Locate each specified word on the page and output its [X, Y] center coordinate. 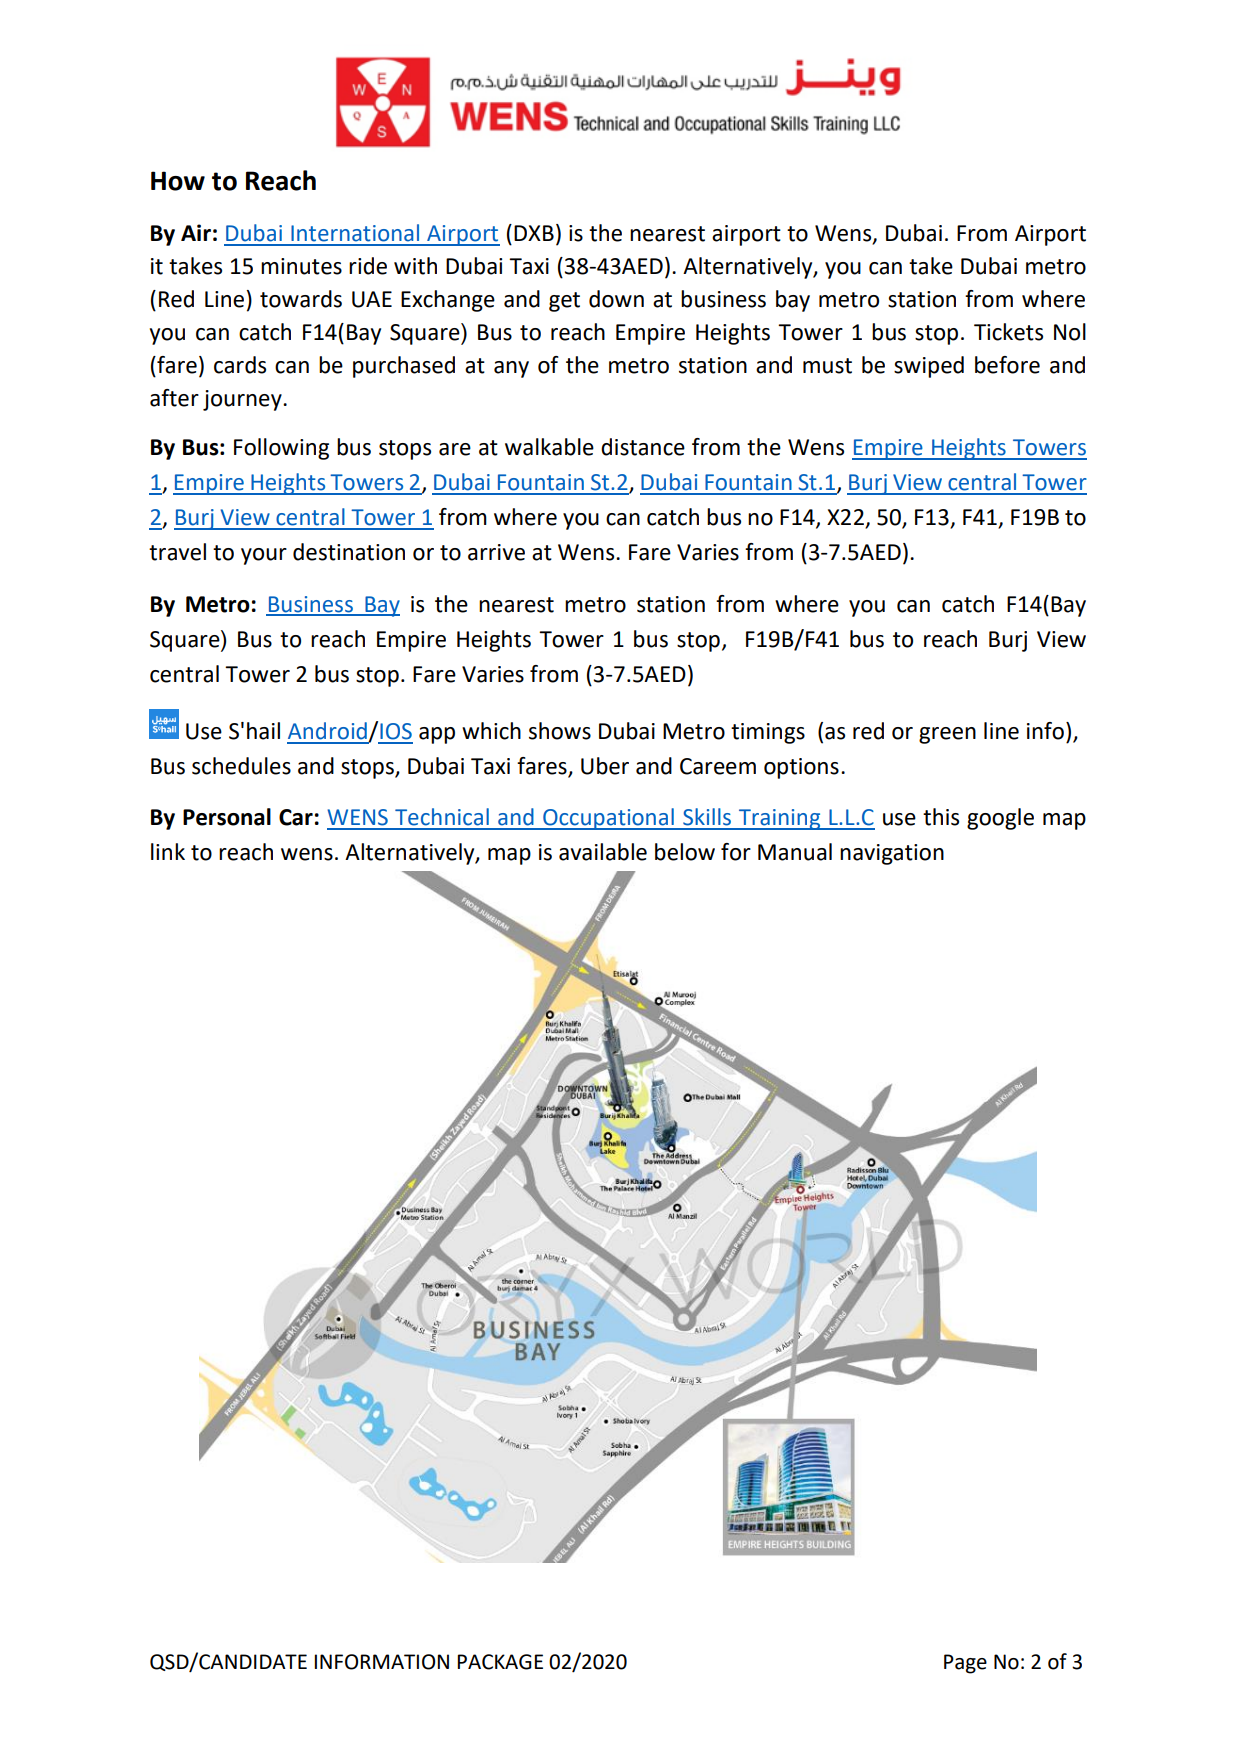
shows [560, 731]
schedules [241, 766]
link [168, 851]
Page [965, 1664]
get [564, 302]
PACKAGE [500, 1662]
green [947, 735]
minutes [301, 266]
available [603, 852]
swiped [929, 367]
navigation [892, 854]
